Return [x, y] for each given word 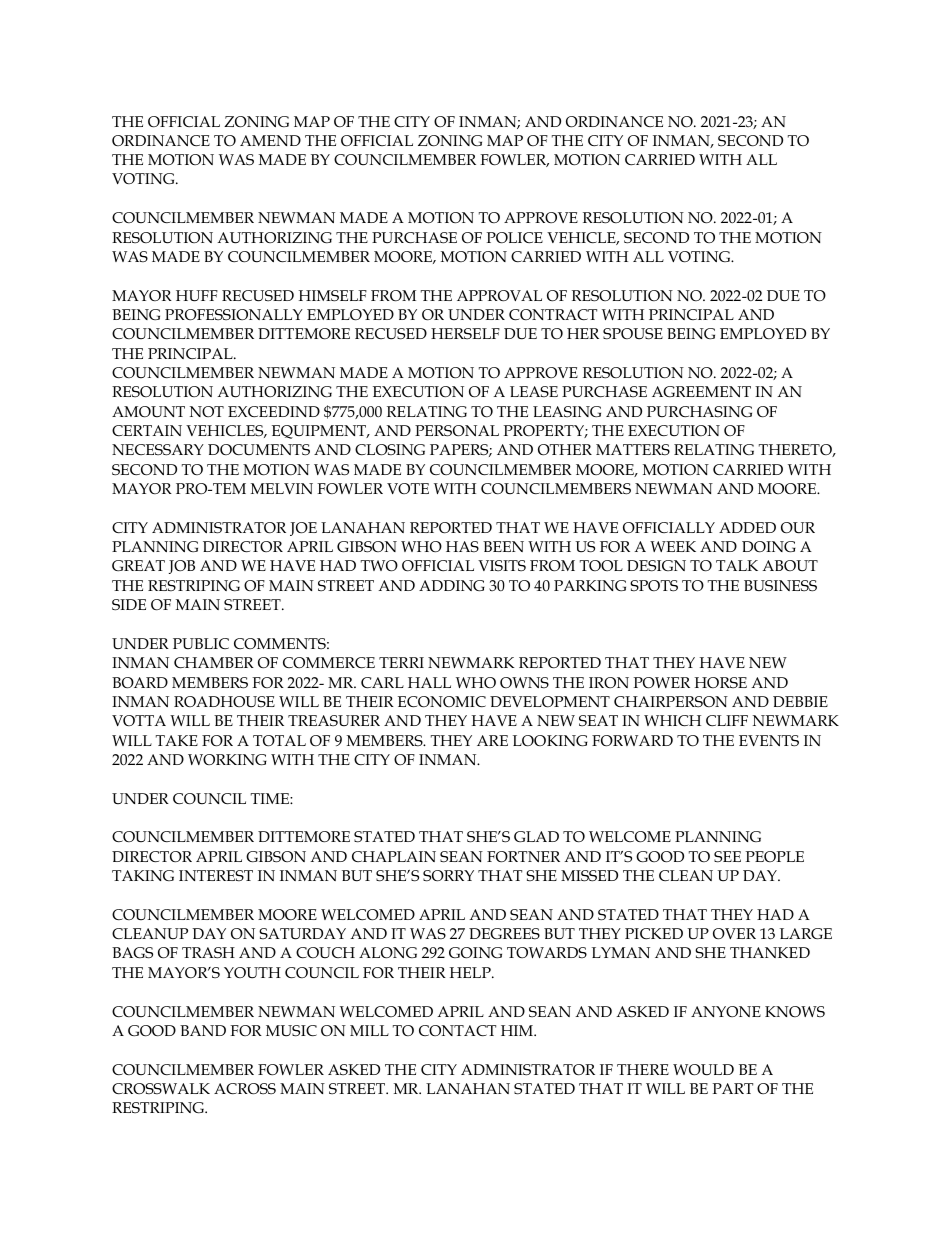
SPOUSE [633, 334]
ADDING [452, 586]
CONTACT [457, 1030]
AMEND [270, 140]
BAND [203, 1030]
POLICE [515, 238]
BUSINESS [780, 586]
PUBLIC [201, 643]
